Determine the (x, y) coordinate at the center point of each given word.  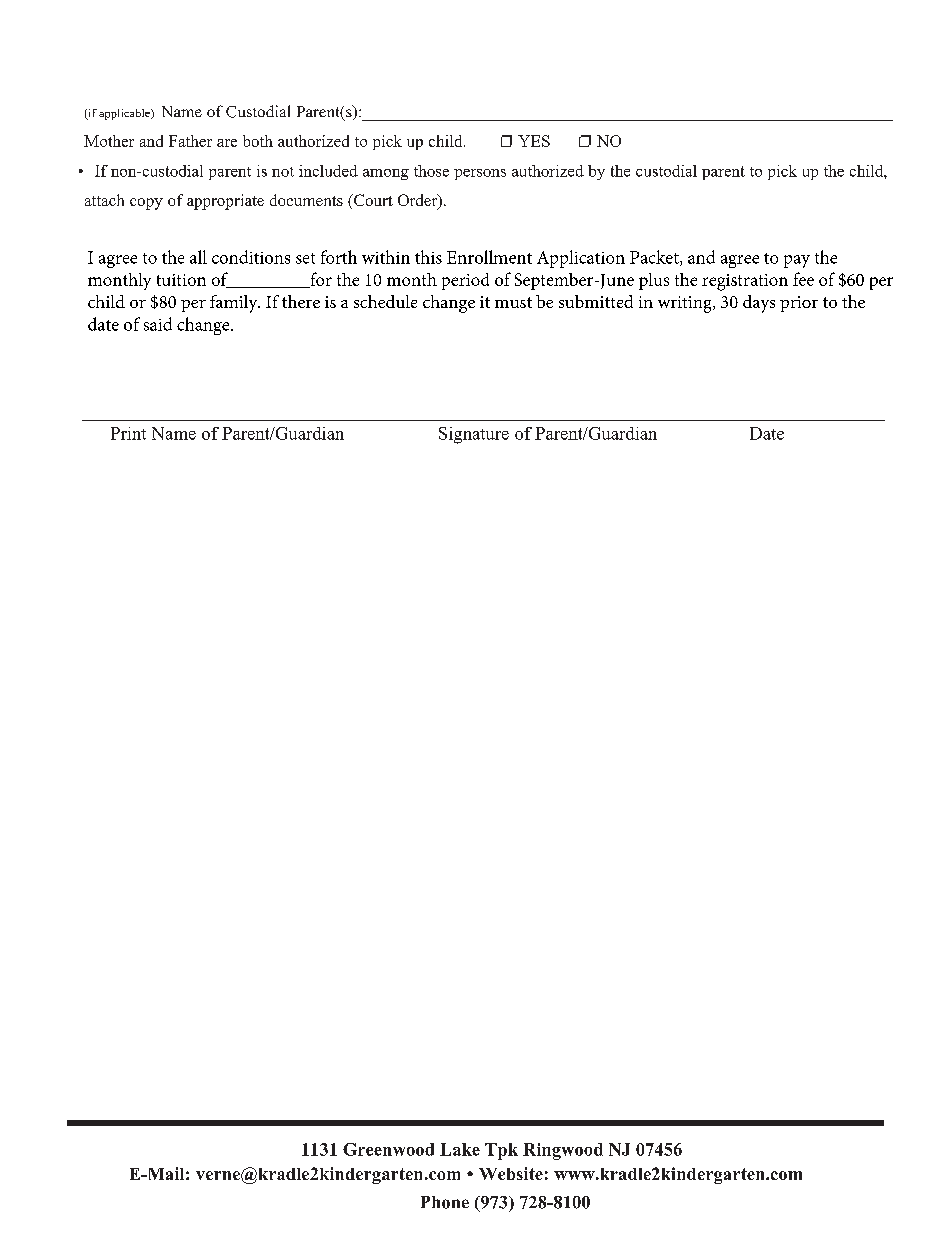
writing (686, 304)
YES (534, 141)
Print (128, 433)
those (431, 171)
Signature (474, 435)
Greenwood (388, 1149)
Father (190, 141)
